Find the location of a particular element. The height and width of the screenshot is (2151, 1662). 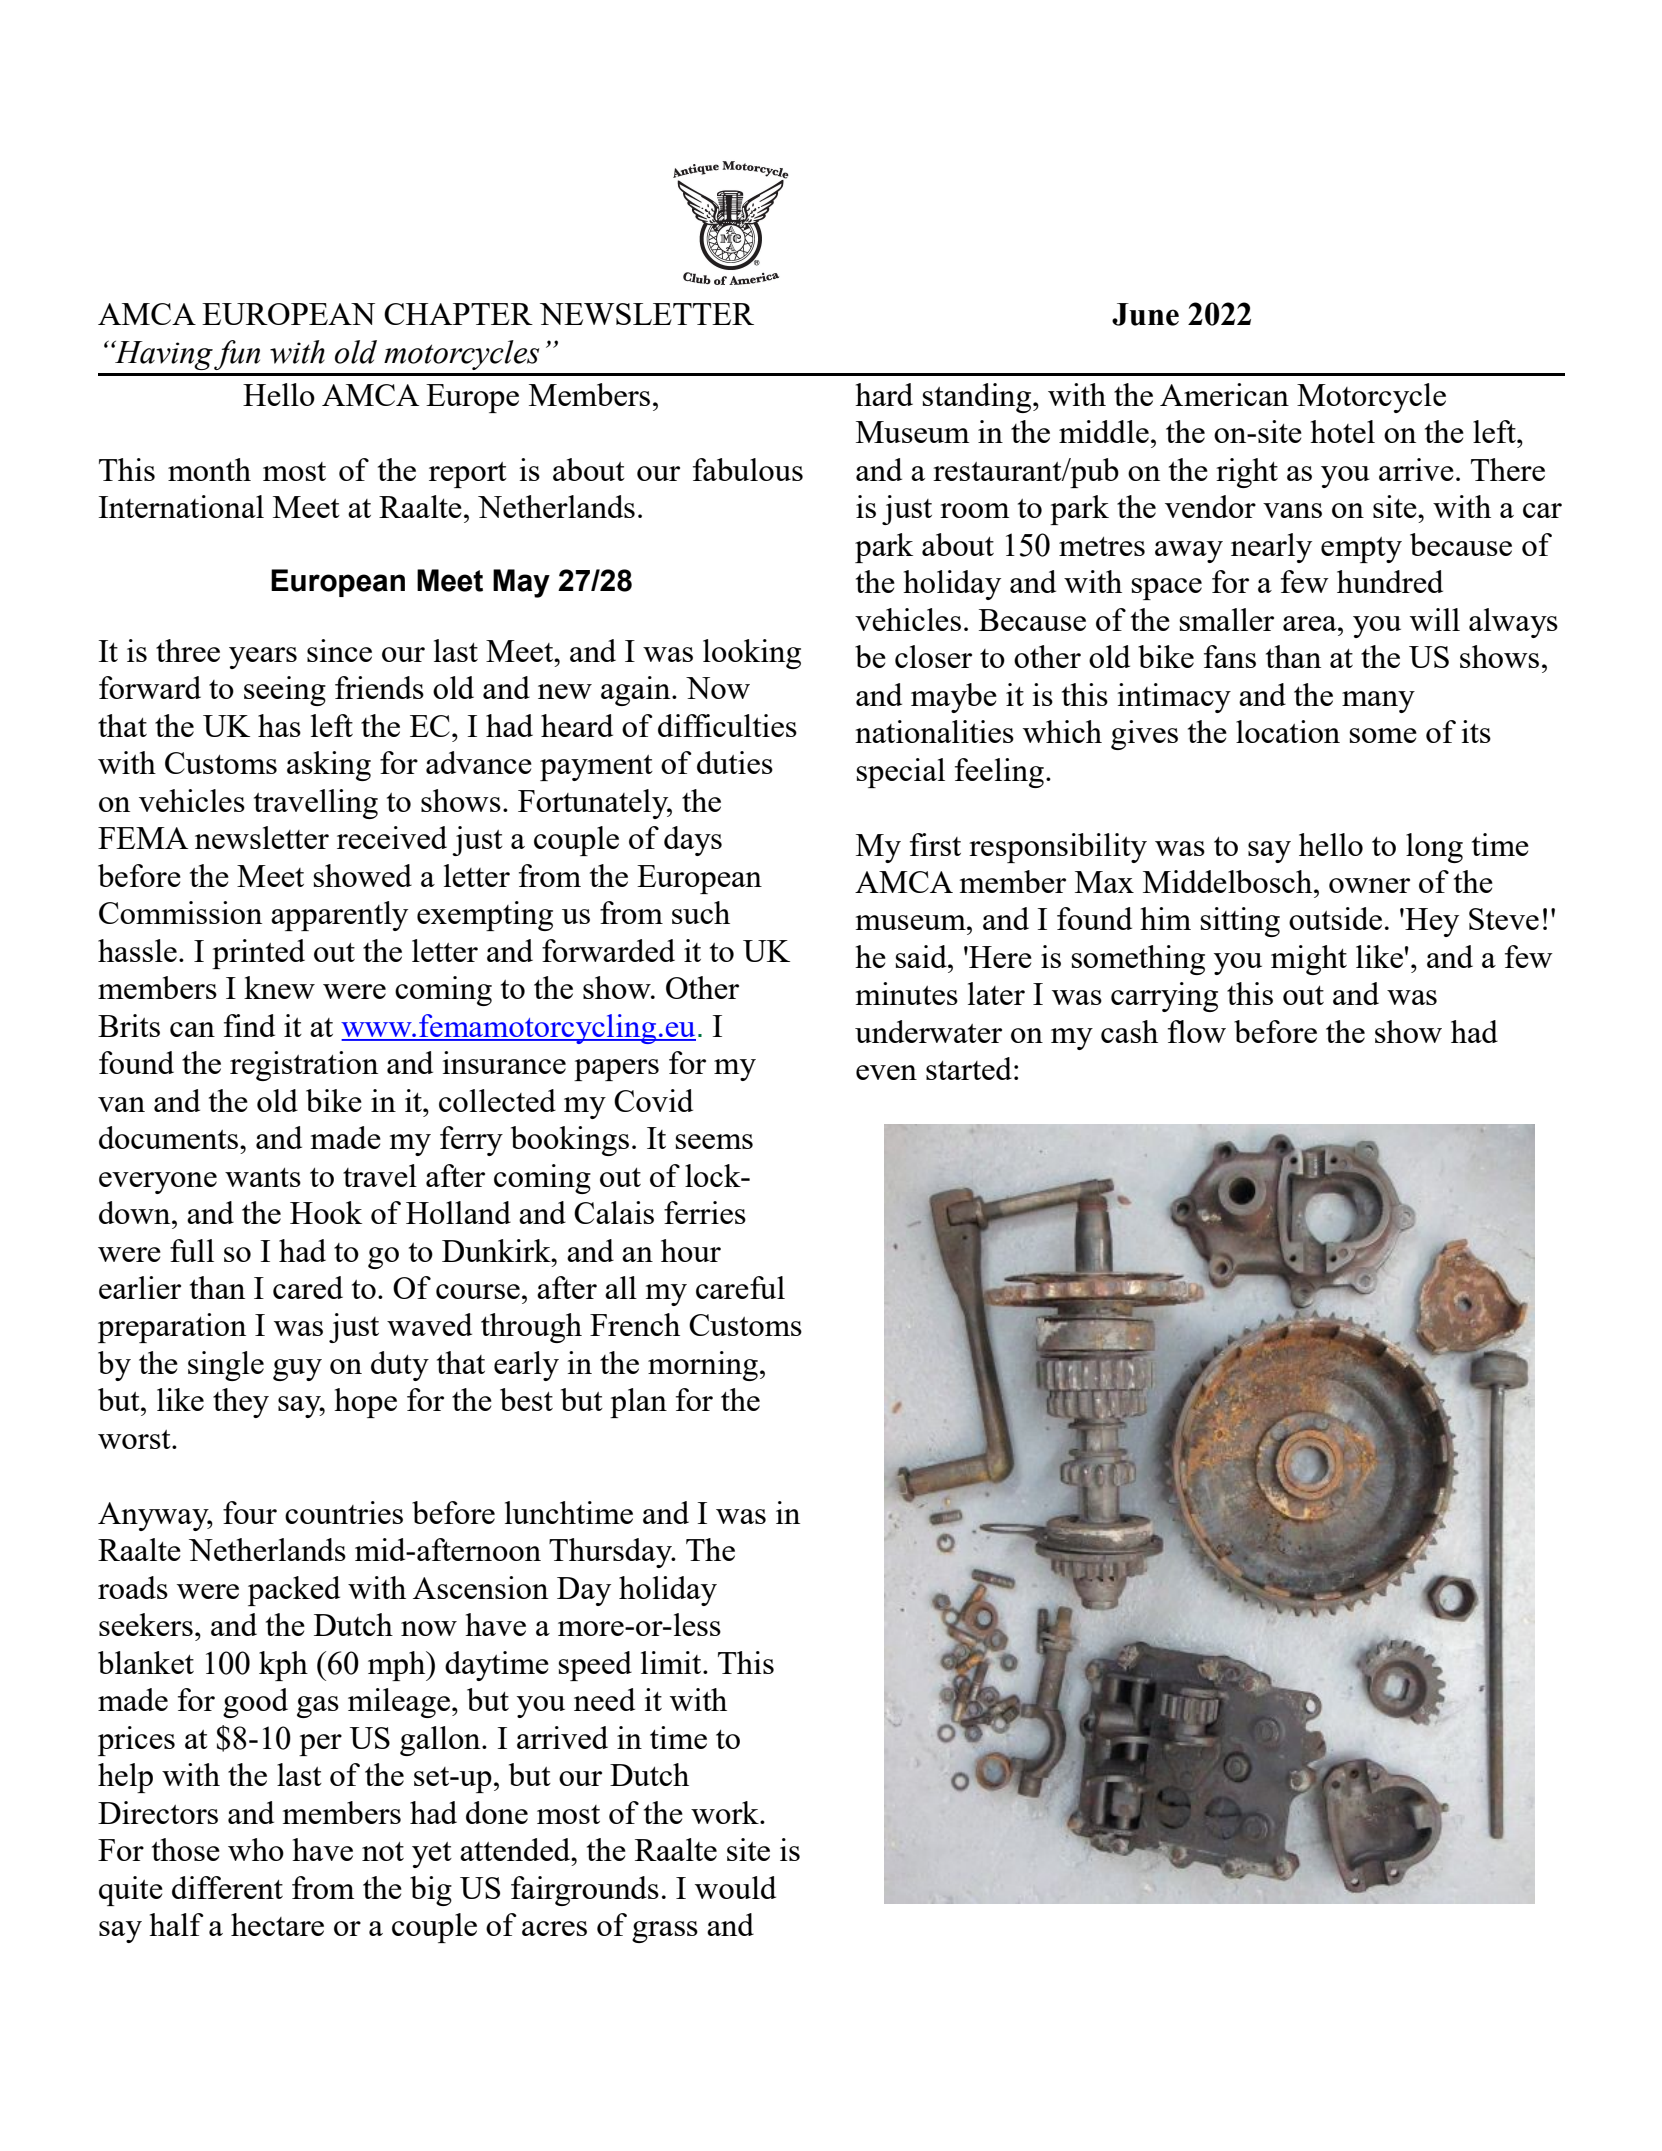

fun is located at coordinates (237, 355).
